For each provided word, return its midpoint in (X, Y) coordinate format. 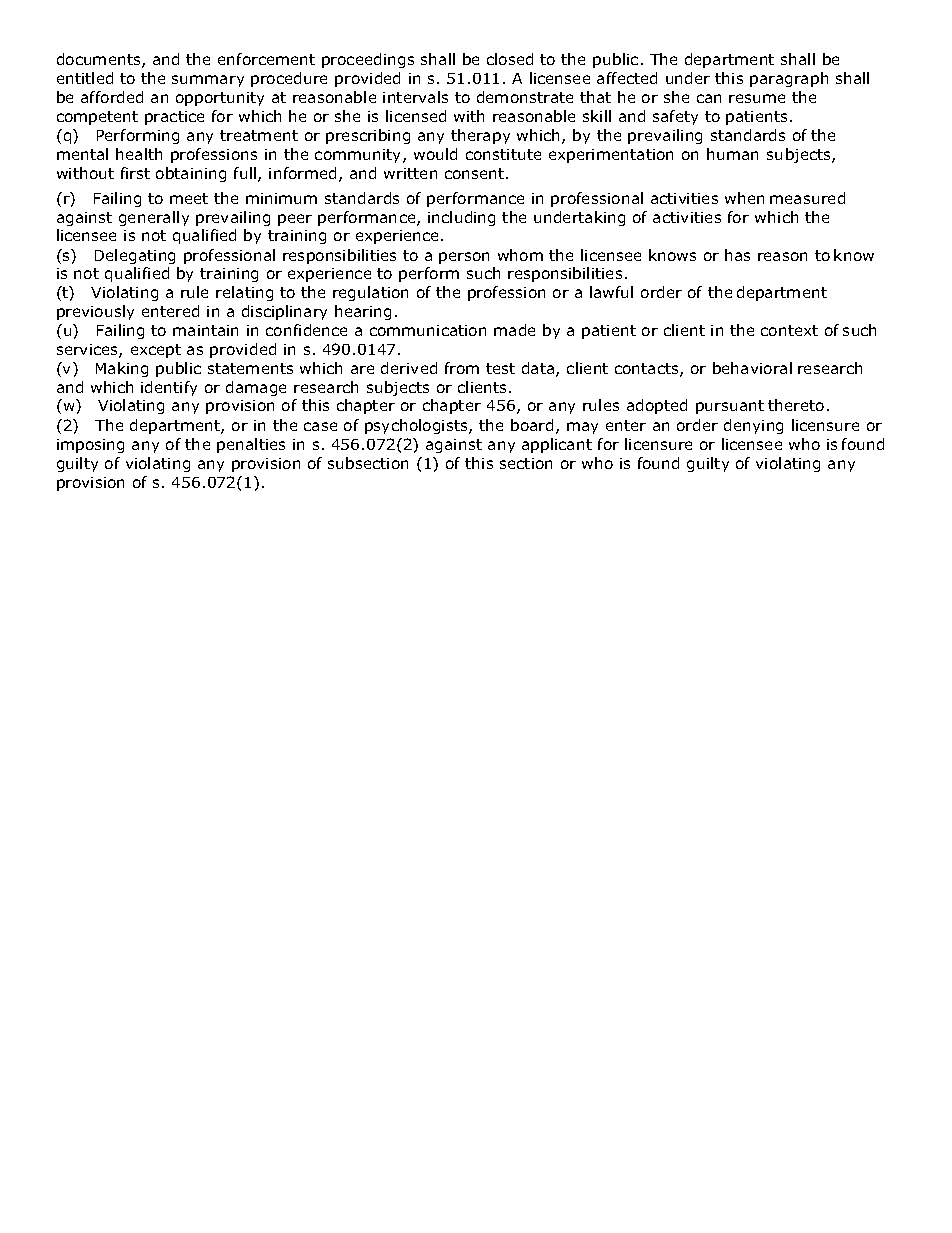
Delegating (135, 256)
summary (208, 81)
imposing (90, 446)
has (737, 255)
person (464, 258)
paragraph (789, 79)
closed (510, 59)
